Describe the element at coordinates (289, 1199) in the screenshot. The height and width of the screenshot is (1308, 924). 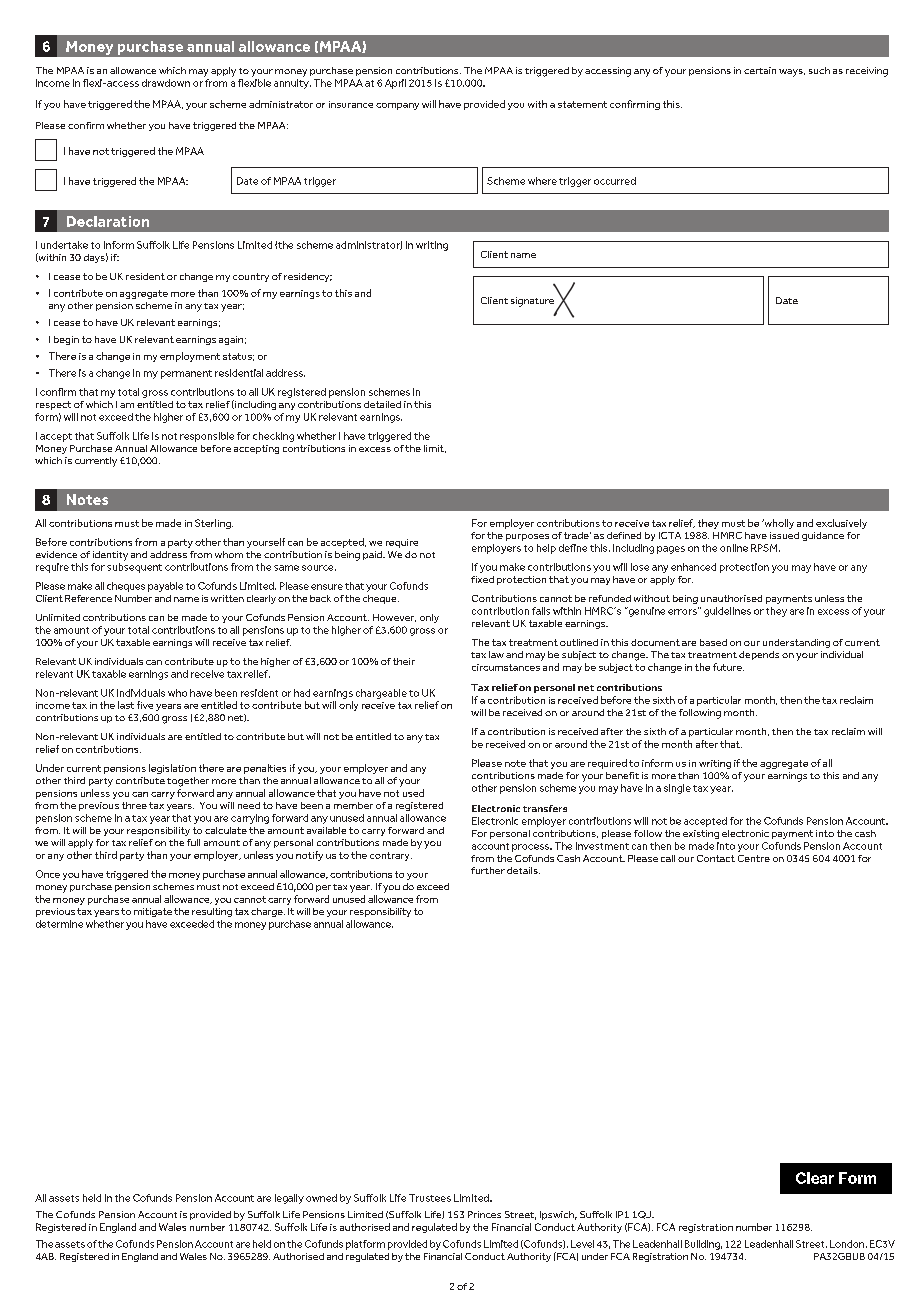
I see `legally` at that location.
